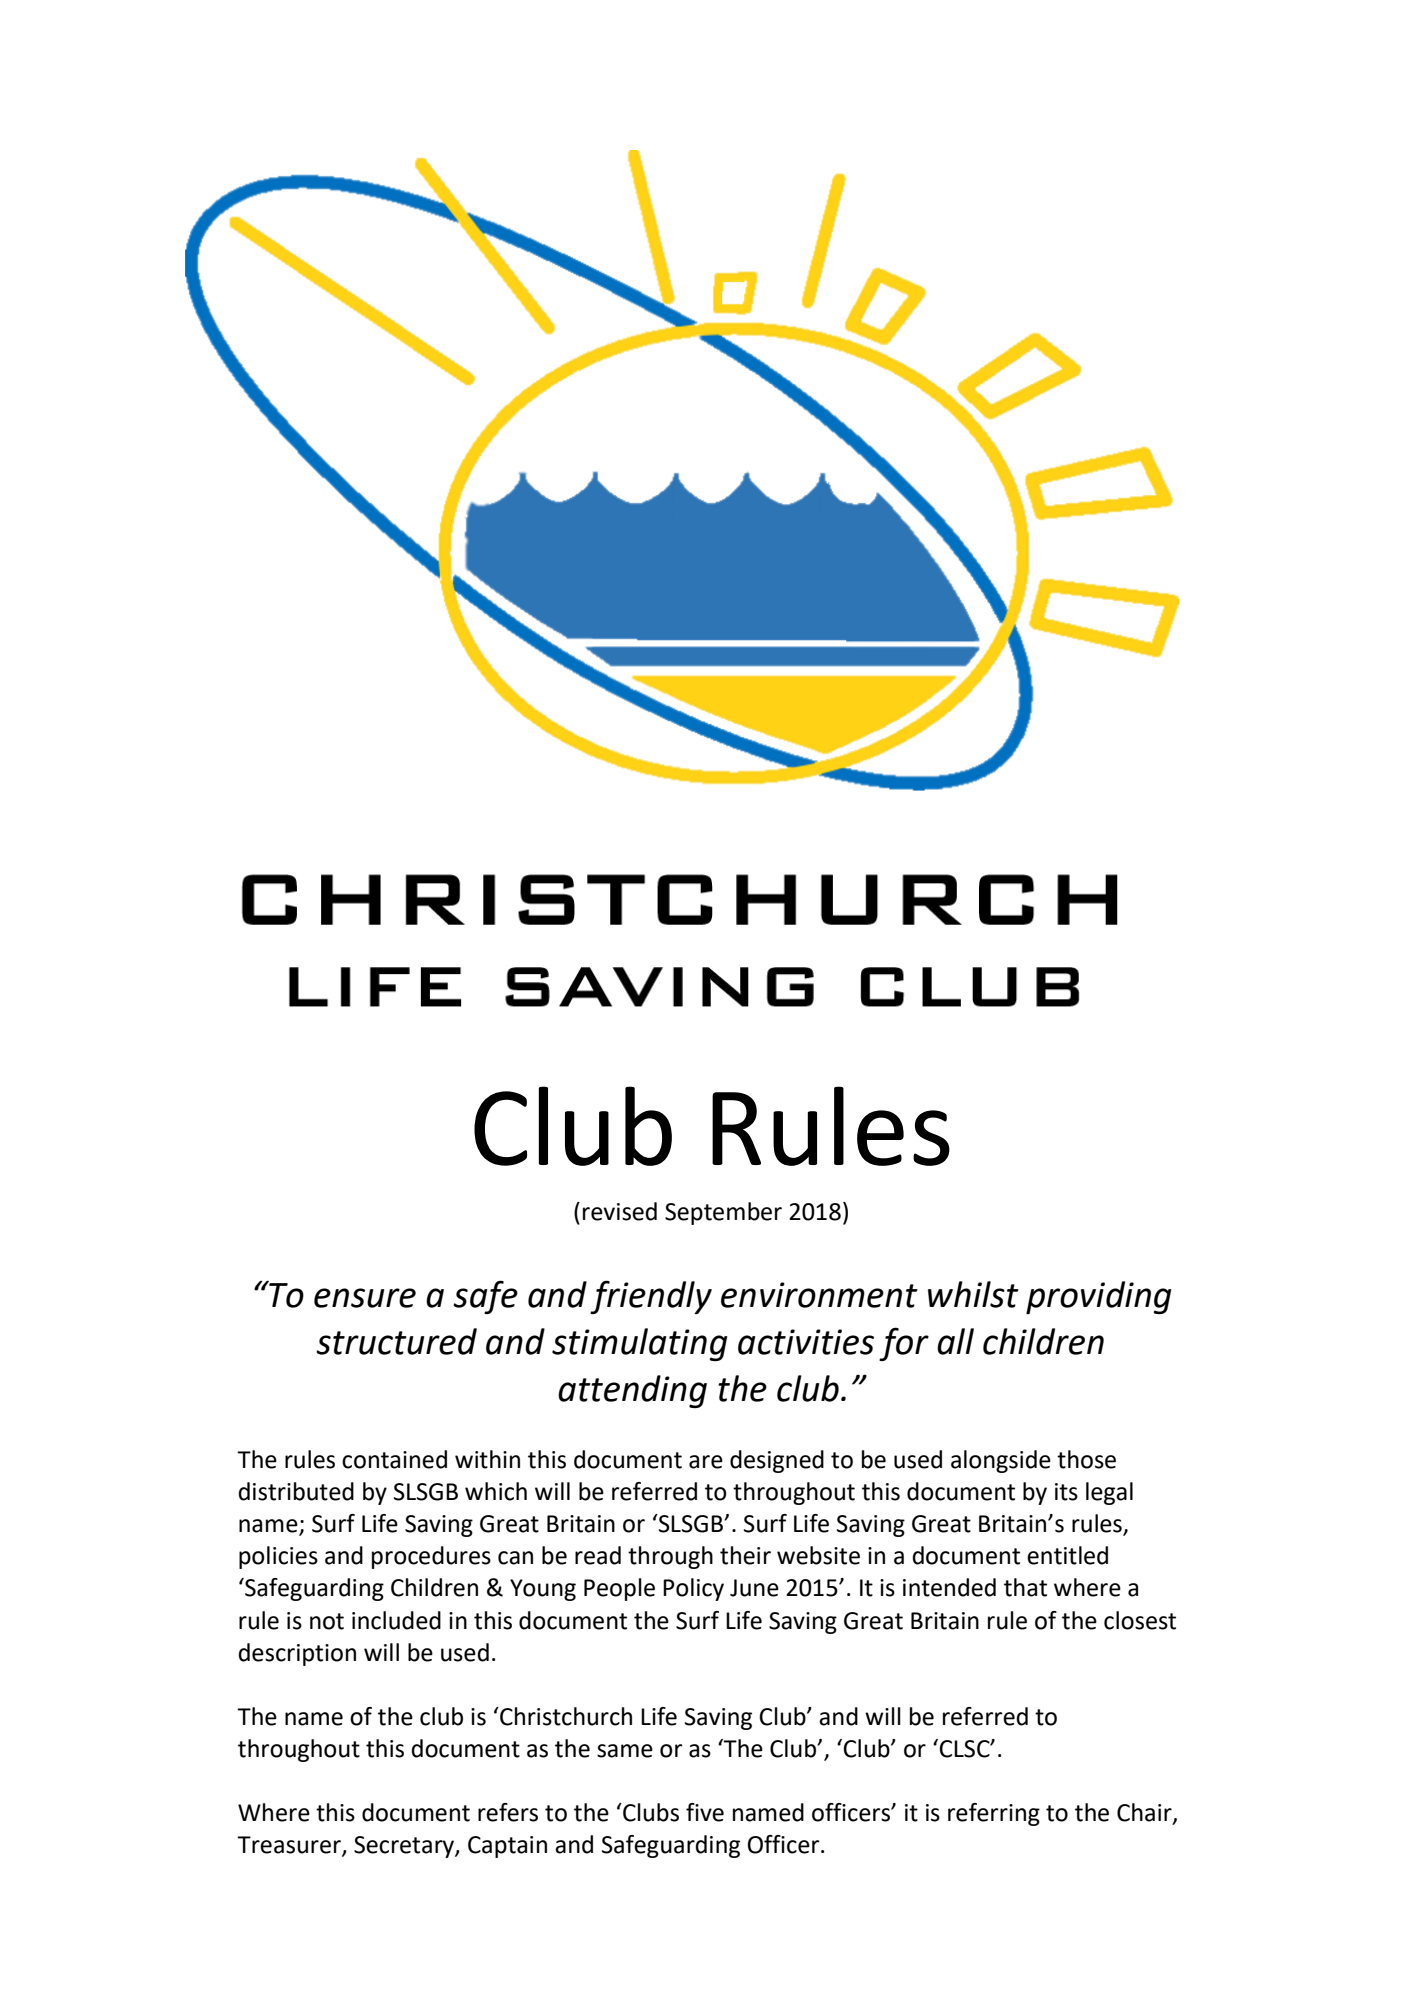  I want to click on procedures, so click(431, 1557).
